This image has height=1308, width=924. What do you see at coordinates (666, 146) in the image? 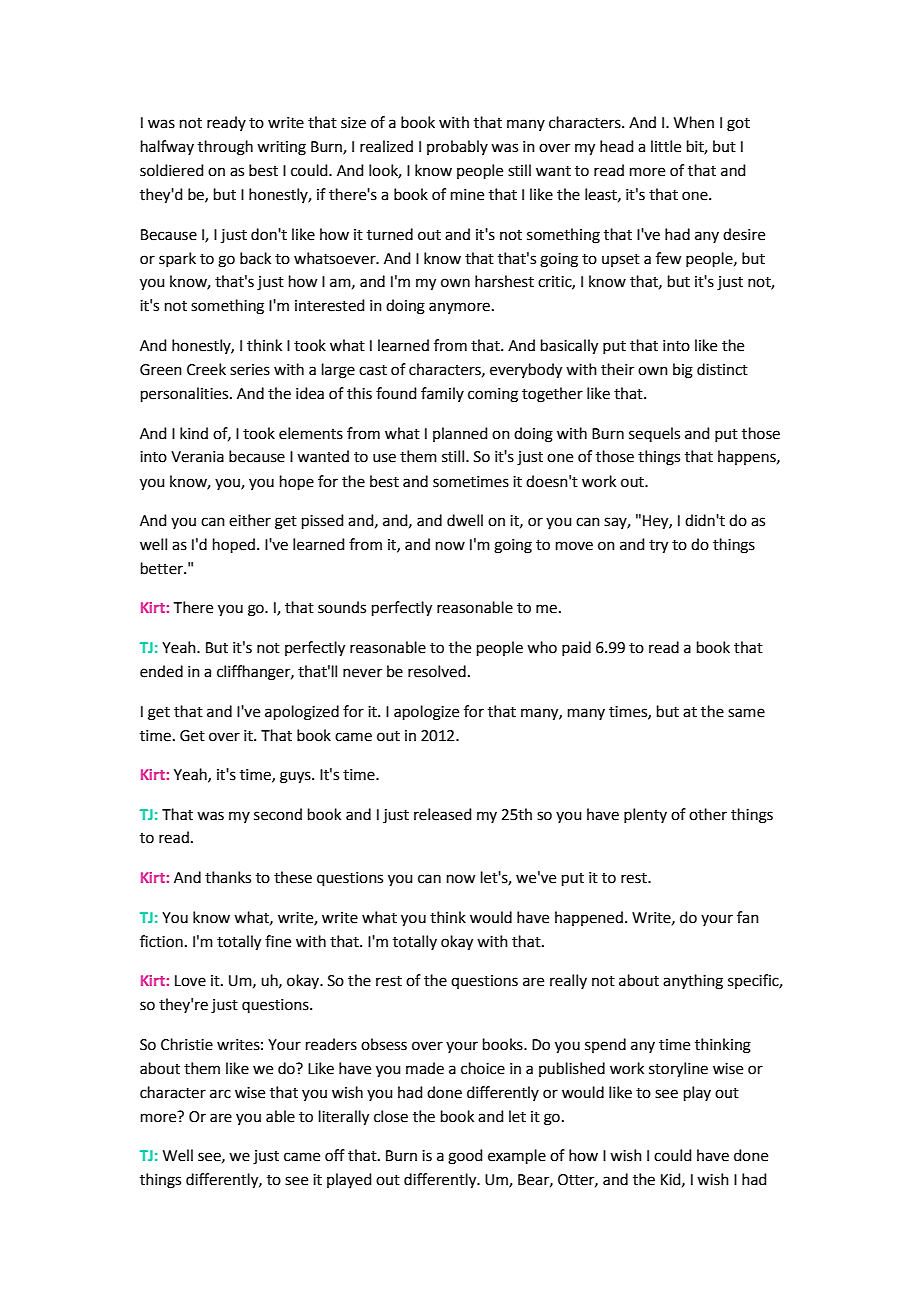
I see `little` at bounding box center [666, 146].
